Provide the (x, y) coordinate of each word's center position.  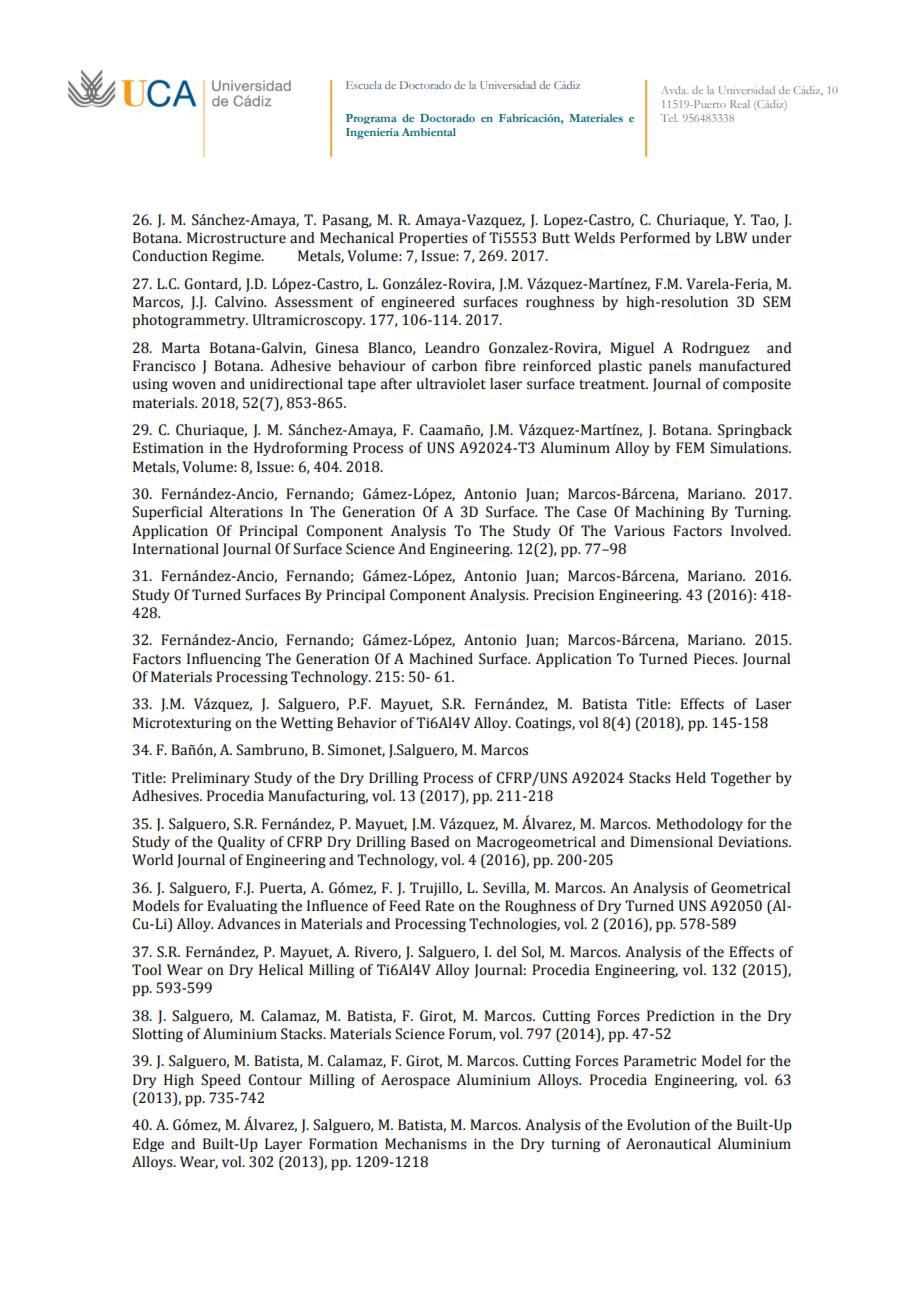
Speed (221, 1081)
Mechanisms (426, 1144)
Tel (669, 118)
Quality (241, 843)
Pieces (715, 659)
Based (430, 842)
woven (194, 385)
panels (670, 367)
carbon (454, 366)
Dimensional (671, 842)
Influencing (224, 660)
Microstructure (236, 238)
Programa (371, 119)
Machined (441, 659)
